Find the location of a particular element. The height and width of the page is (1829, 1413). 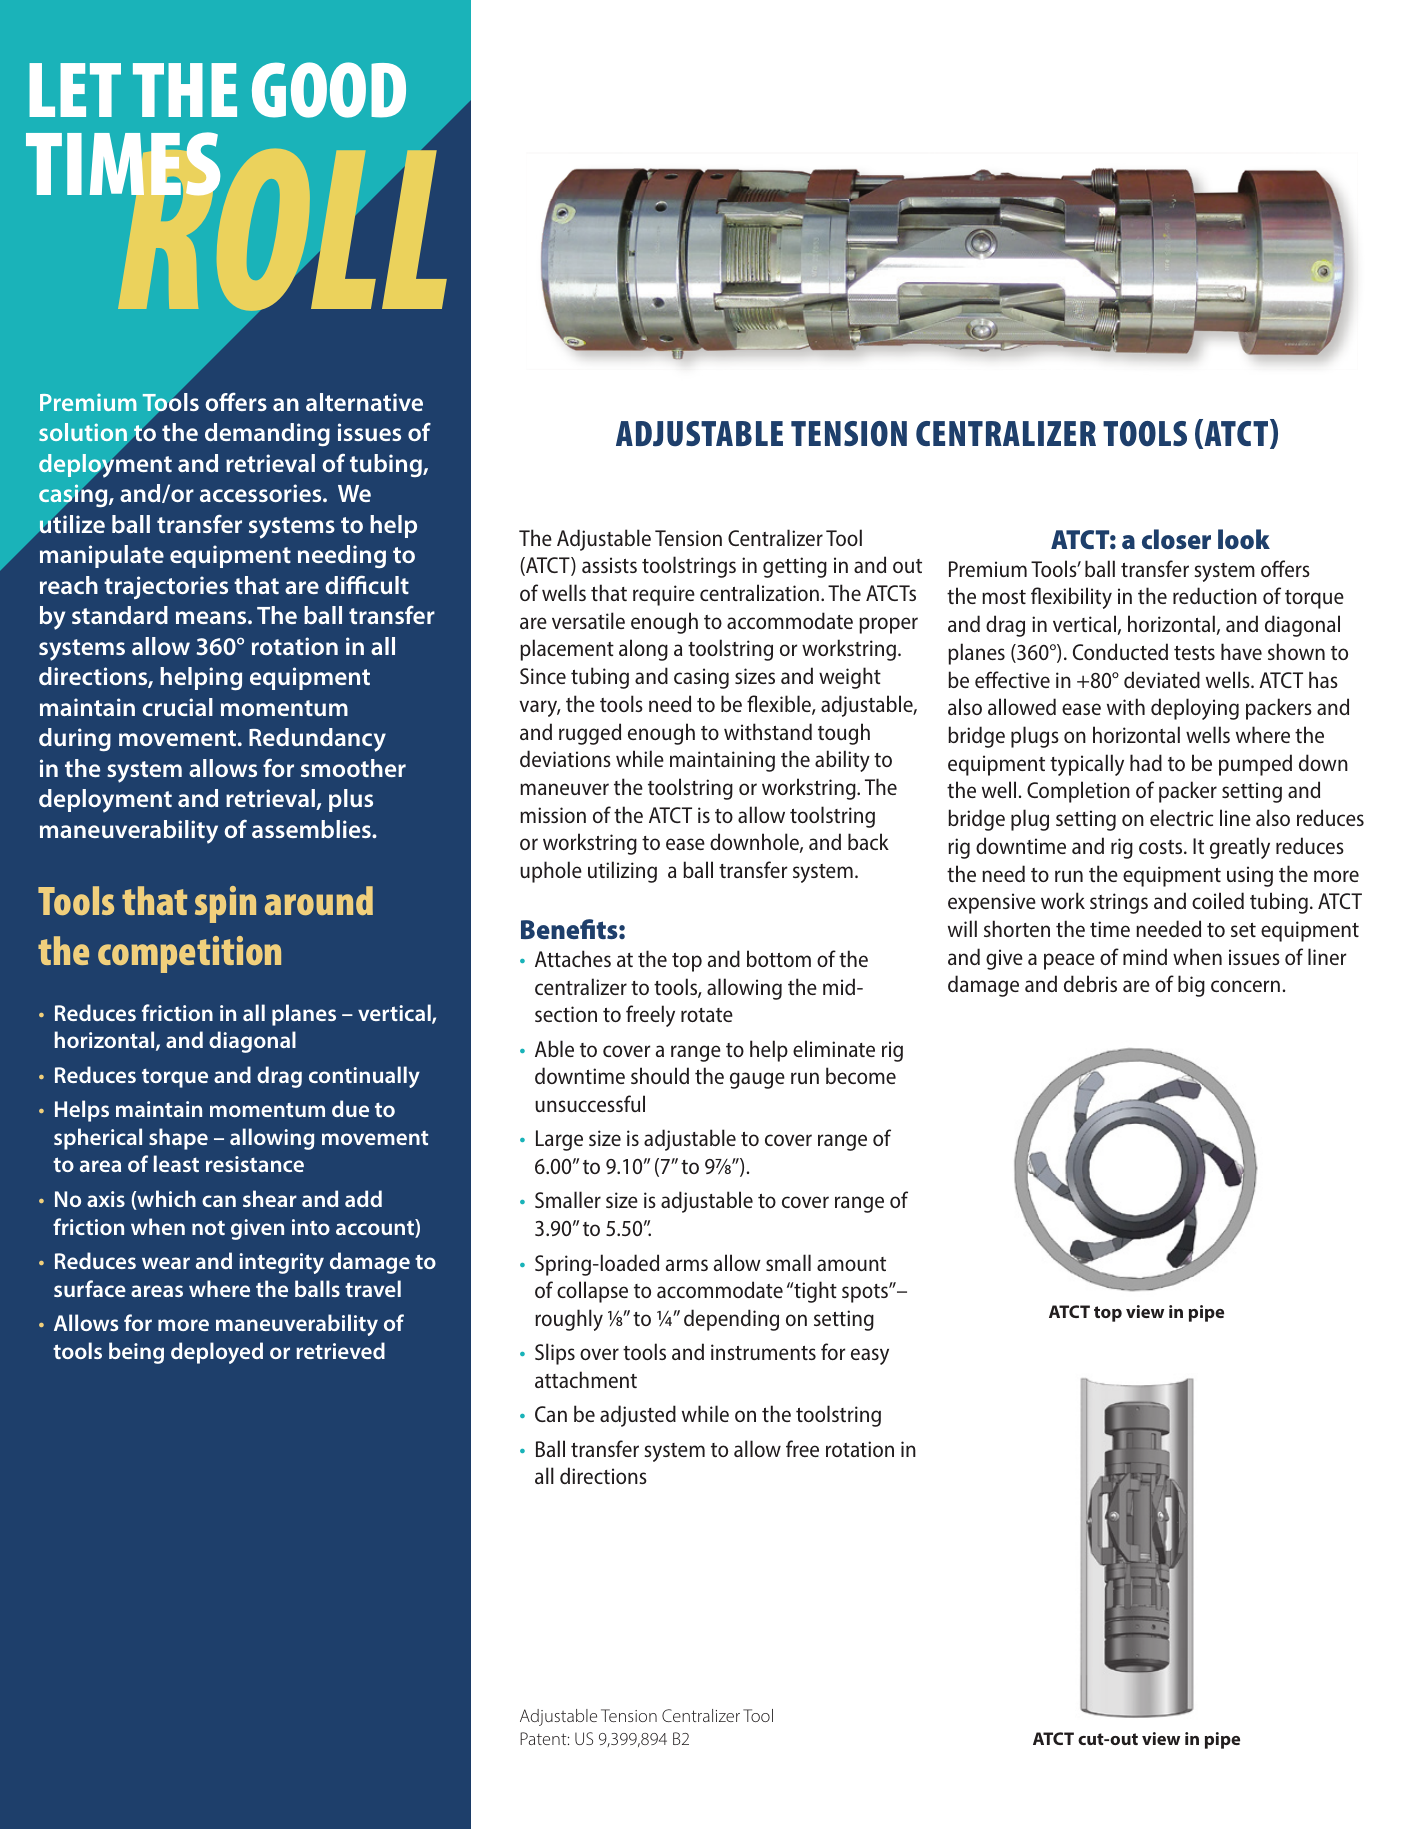

closer is located at coordinates (1176, 539).
